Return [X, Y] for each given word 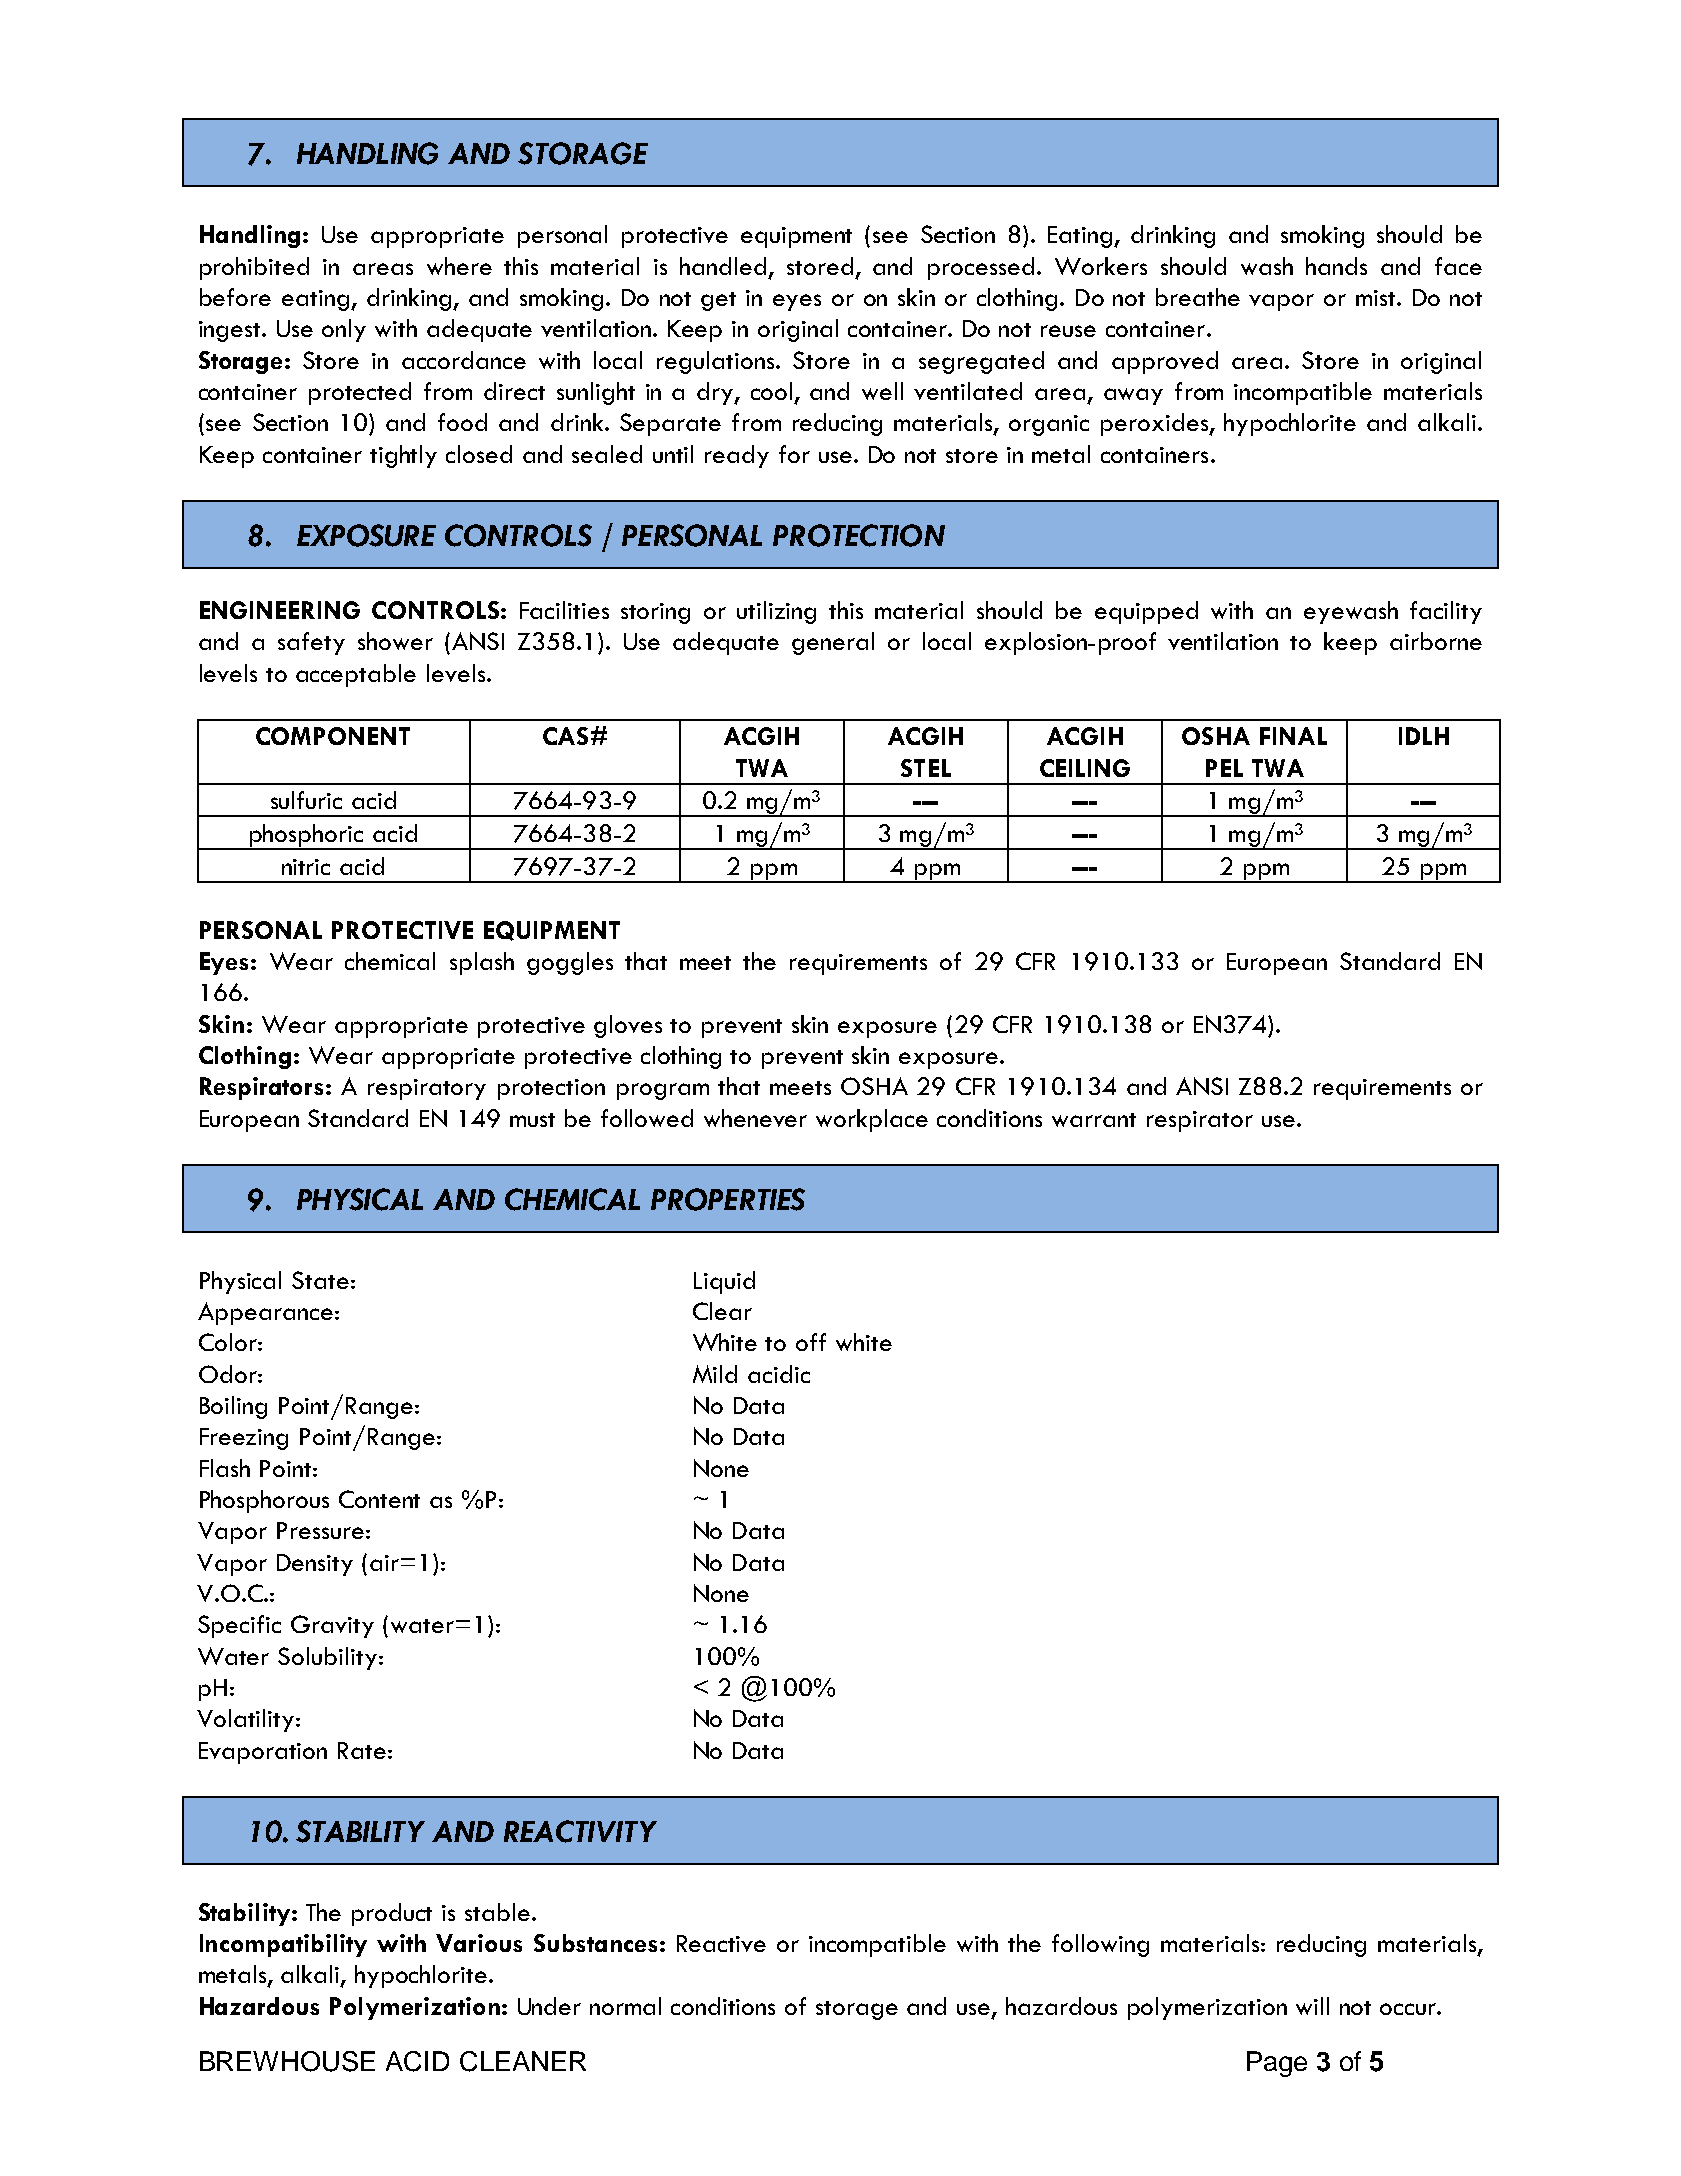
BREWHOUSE [287, 2061]
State [320, 1280]
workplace [872, 1120]
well [882, 391]
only [344, 330]
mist [1377, 298]
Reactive [721, 1943]
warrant [1094, 1120]
